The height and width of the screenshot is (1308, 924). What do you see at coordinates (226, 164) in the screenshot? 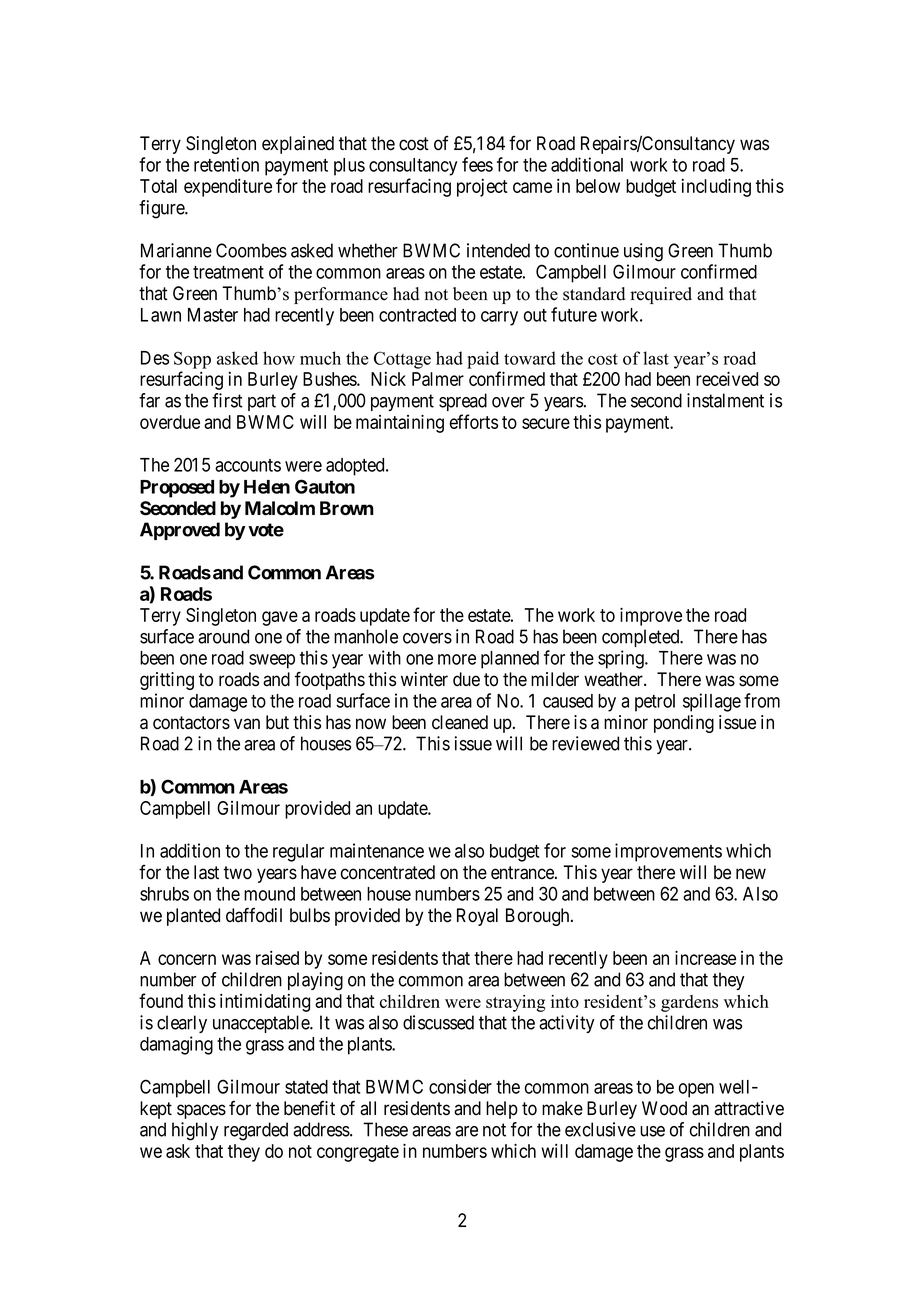
I see `retention` at bounding box center [226, 164].
